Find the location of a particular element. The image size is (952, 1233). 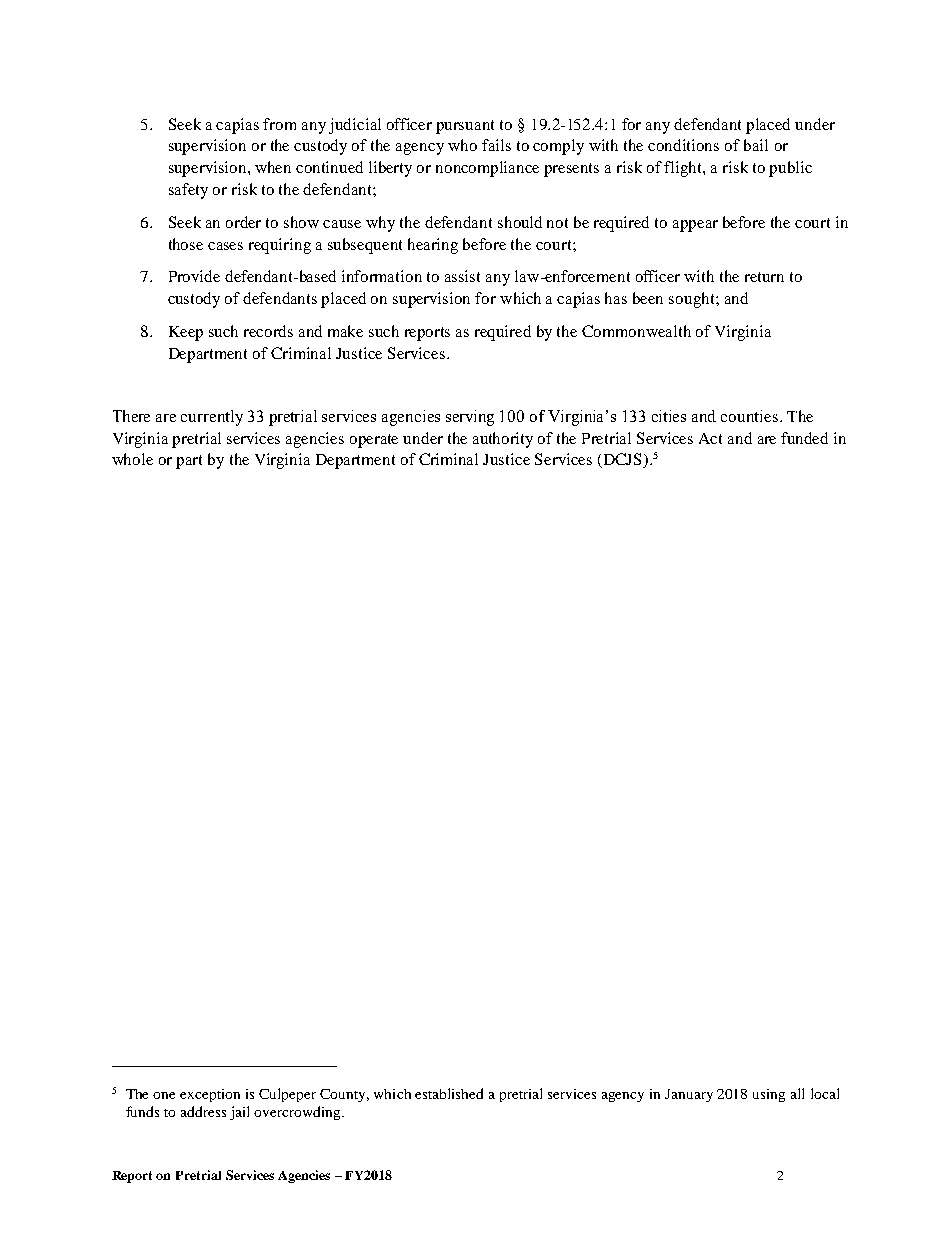

whole is located at coordinates (132, 459).
